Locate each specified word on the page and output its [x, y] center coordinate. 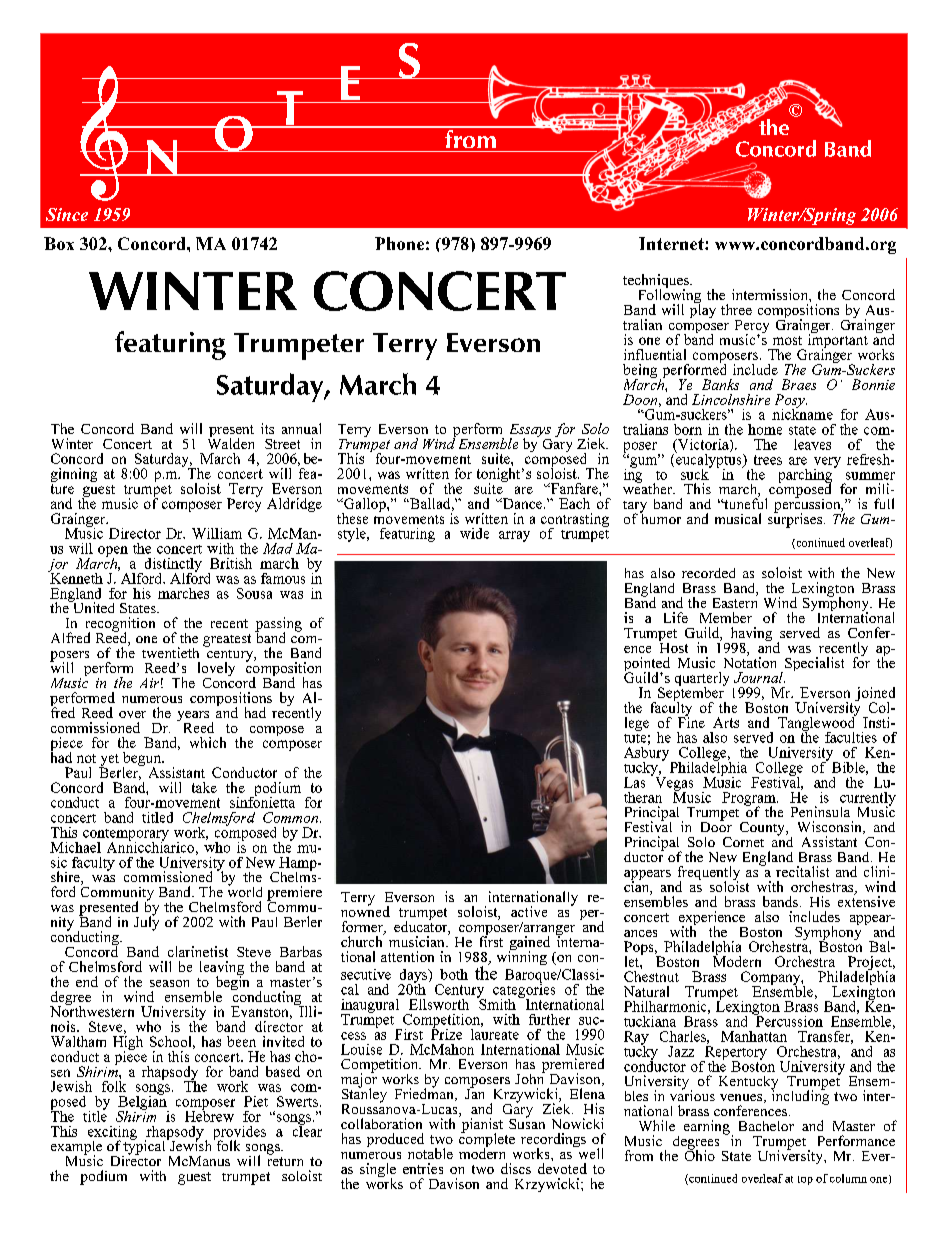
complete [487, 1140]
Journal [759, 677]
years [193, 717]
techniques [657, 282]
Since [67, 214]
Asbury [648, 753]
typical [145, 1147]
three [736, 309]
